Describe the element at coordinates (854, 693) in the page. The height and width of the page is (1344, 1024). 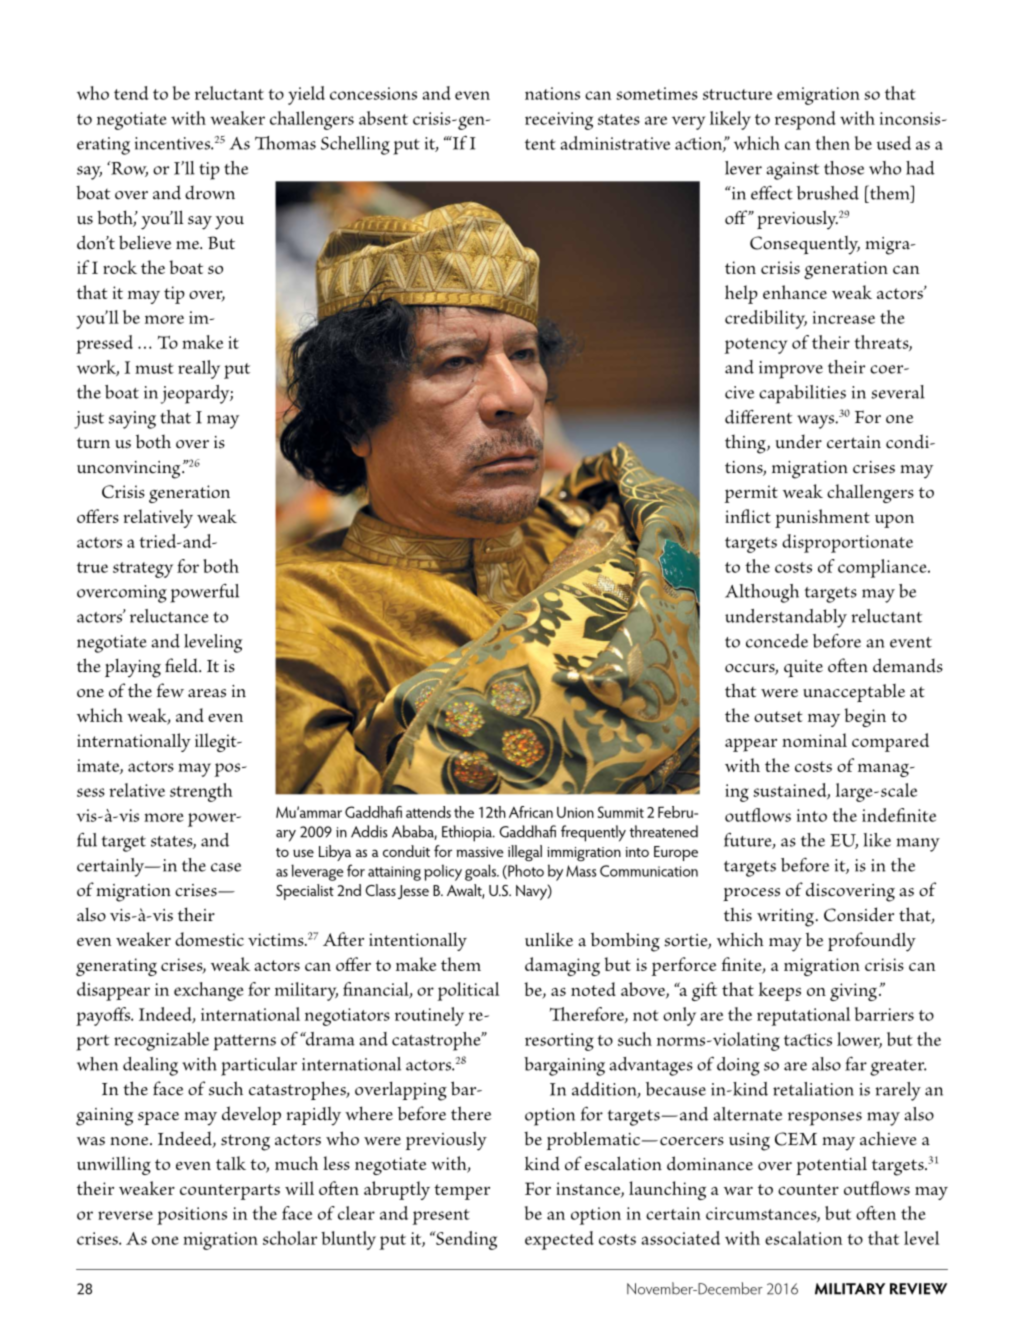
I see `unacceptable` at that location.
